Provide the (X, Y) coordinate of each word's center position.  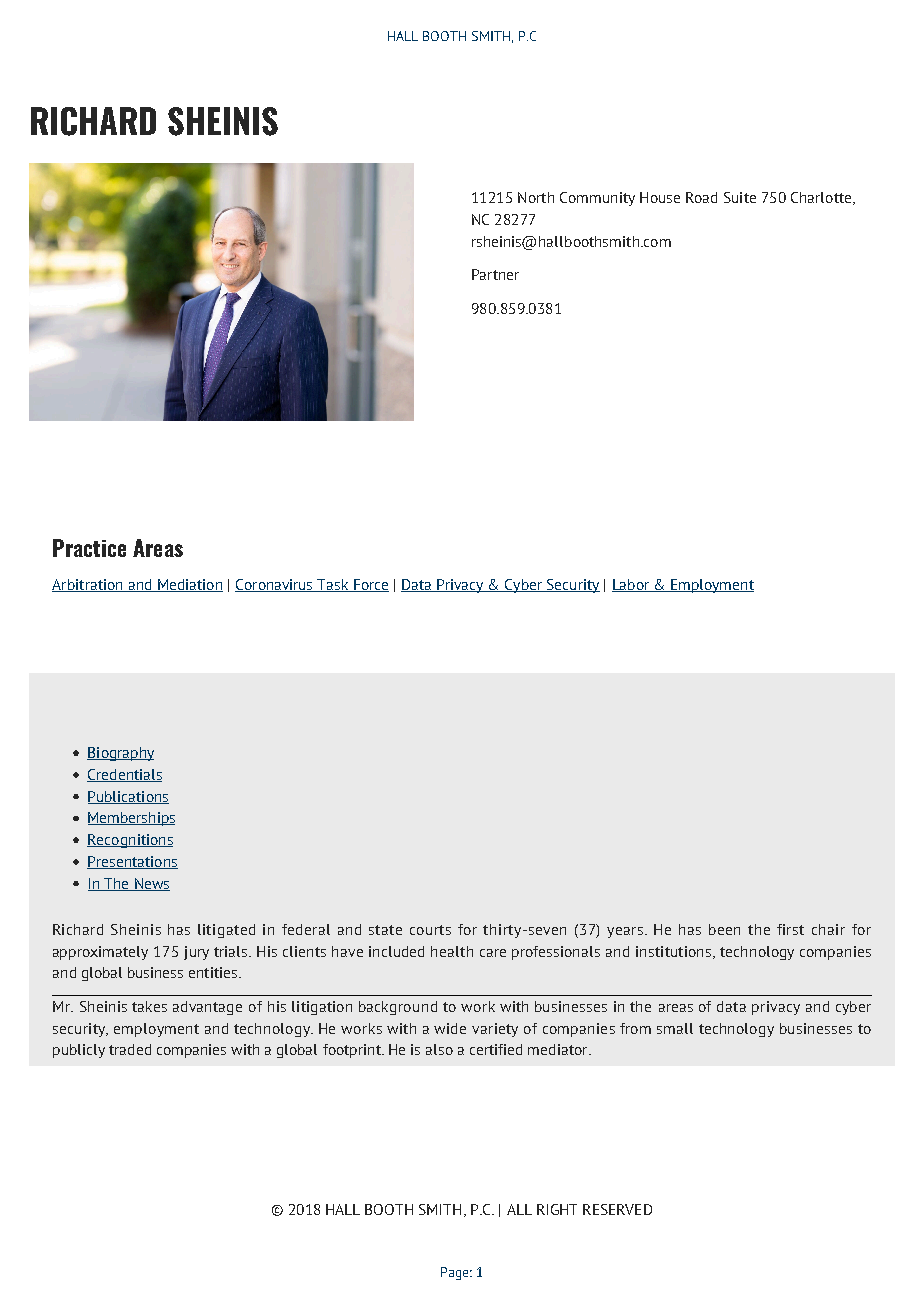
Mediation (189, 585)
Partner (495, 274)
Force (370, 585)
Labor (632, 585)
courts (430, 930)
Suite (740, 197)
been (724, 929)
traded (130, 1049)
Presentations (132, 862)
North (536, 197)
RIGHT (557, 1209)
